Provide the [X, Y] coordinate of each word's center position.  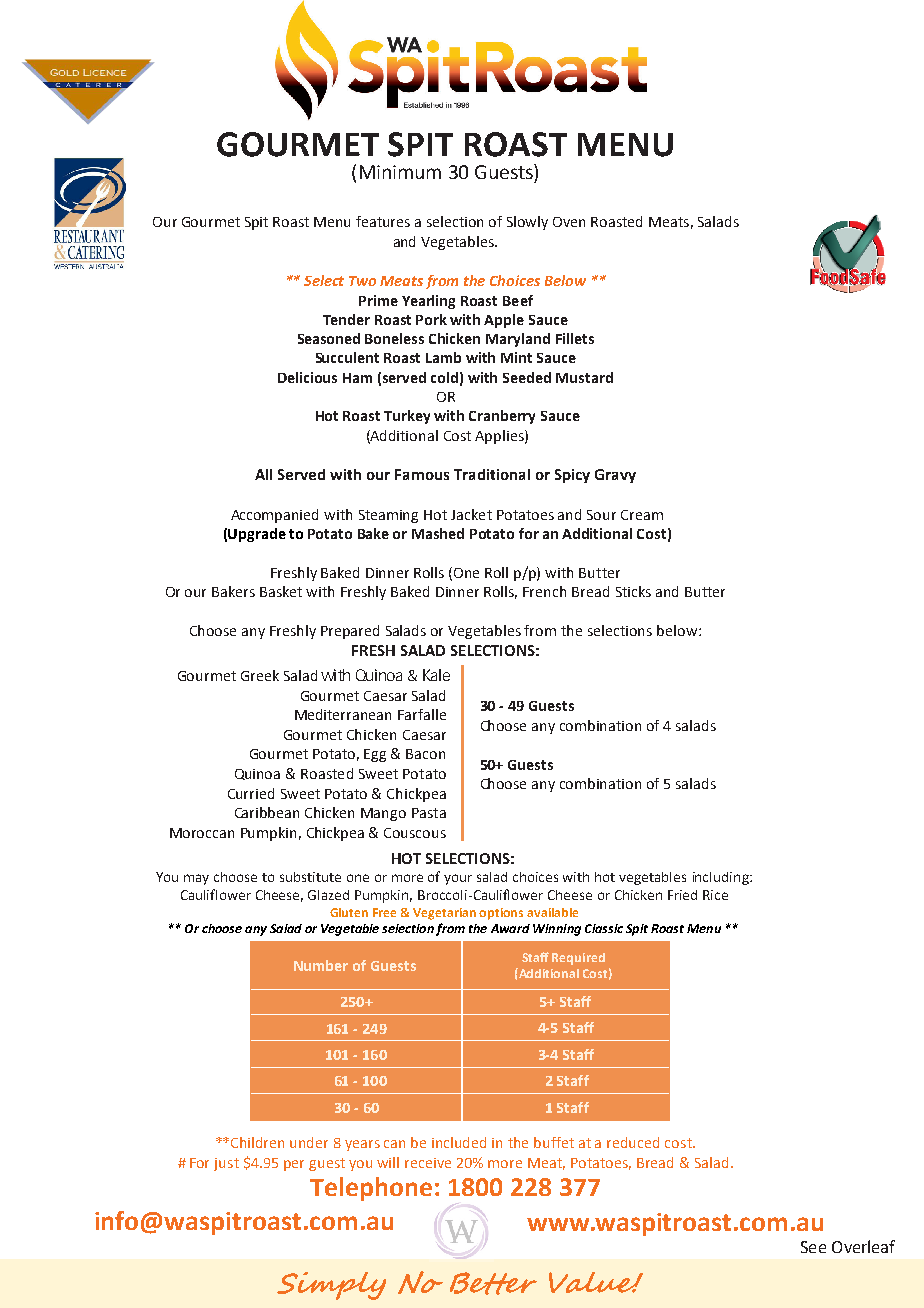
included [459, 1142]
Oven [569, 222]
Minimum [400, 172]
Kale [436, 675]
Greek [260, 675]
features [383, 221]
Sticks [633, 591]
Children [257, 1142]
